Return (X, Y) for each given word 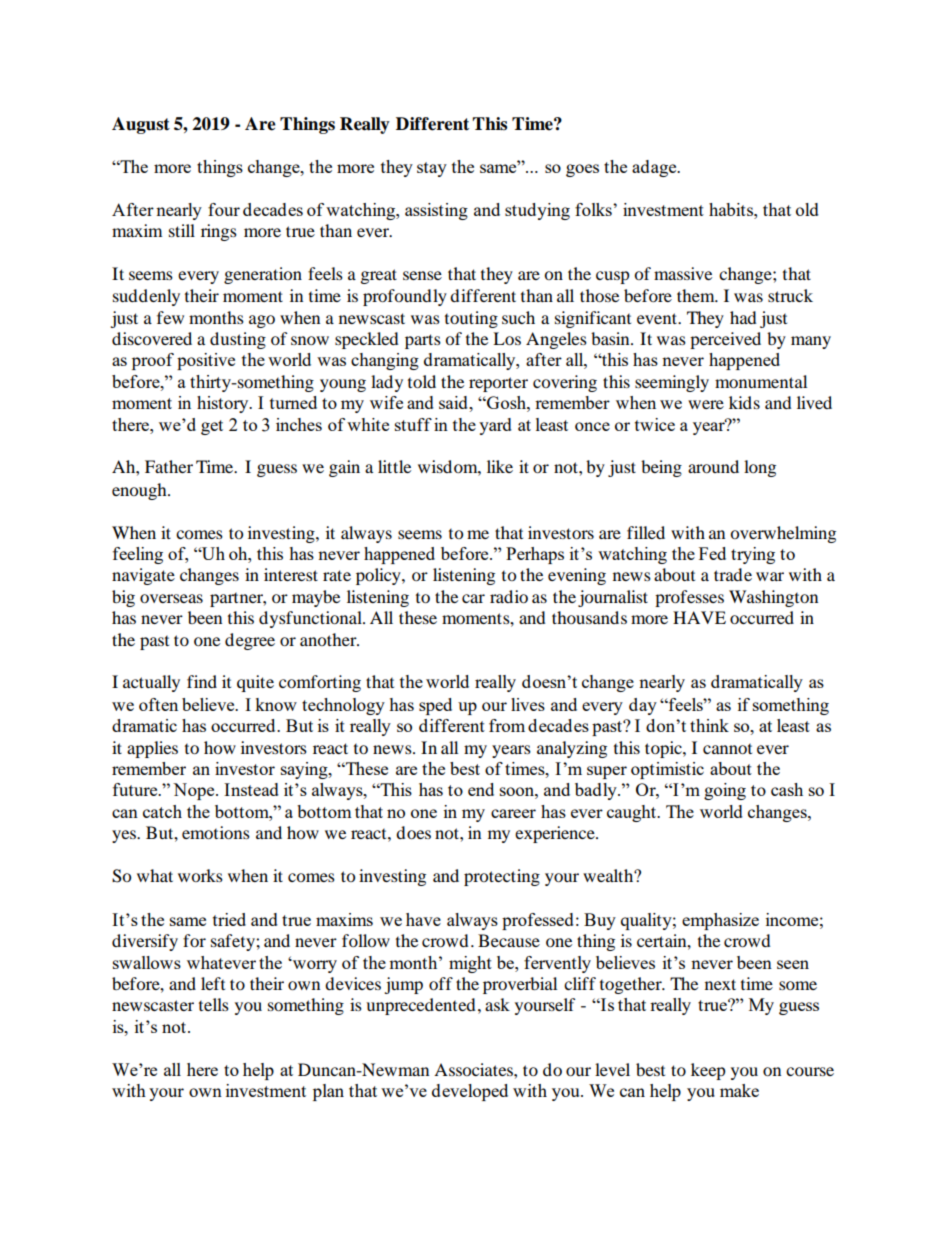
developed (470, 1092)
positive (206, 361)
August (141, 125)
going (725, 791)
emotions (216, 832)
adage (655, 168)
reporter (498, 384)
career (513, 813)
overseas (171, 598)
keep (708, 1071)
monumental (761, 381)
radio (509, 596)
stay (432, 169)
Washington (773, 598)
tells (214, 1004)
